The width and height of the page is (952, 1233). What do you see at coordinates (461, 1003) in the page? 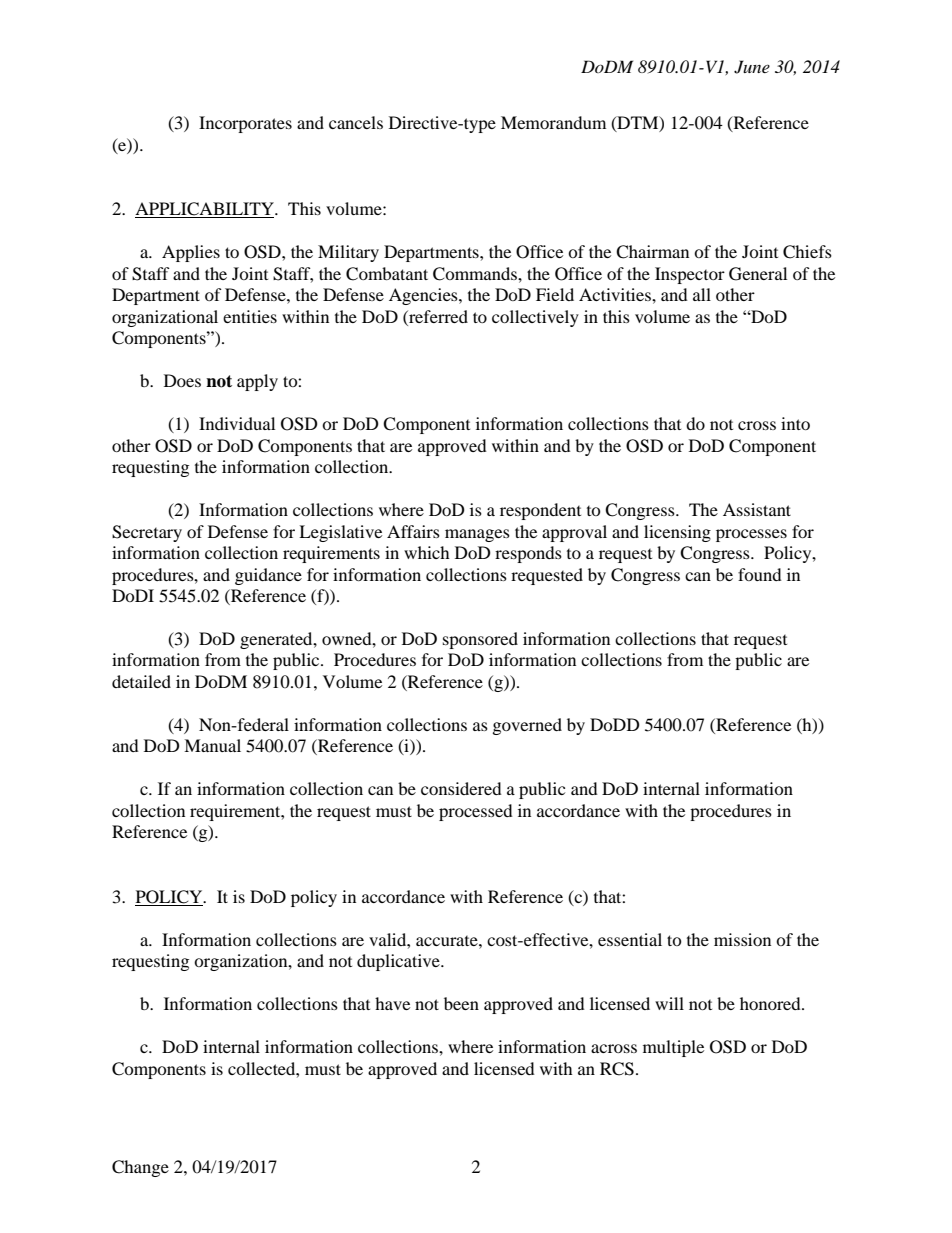
I see `been` at bounding box center [461, 1003].
